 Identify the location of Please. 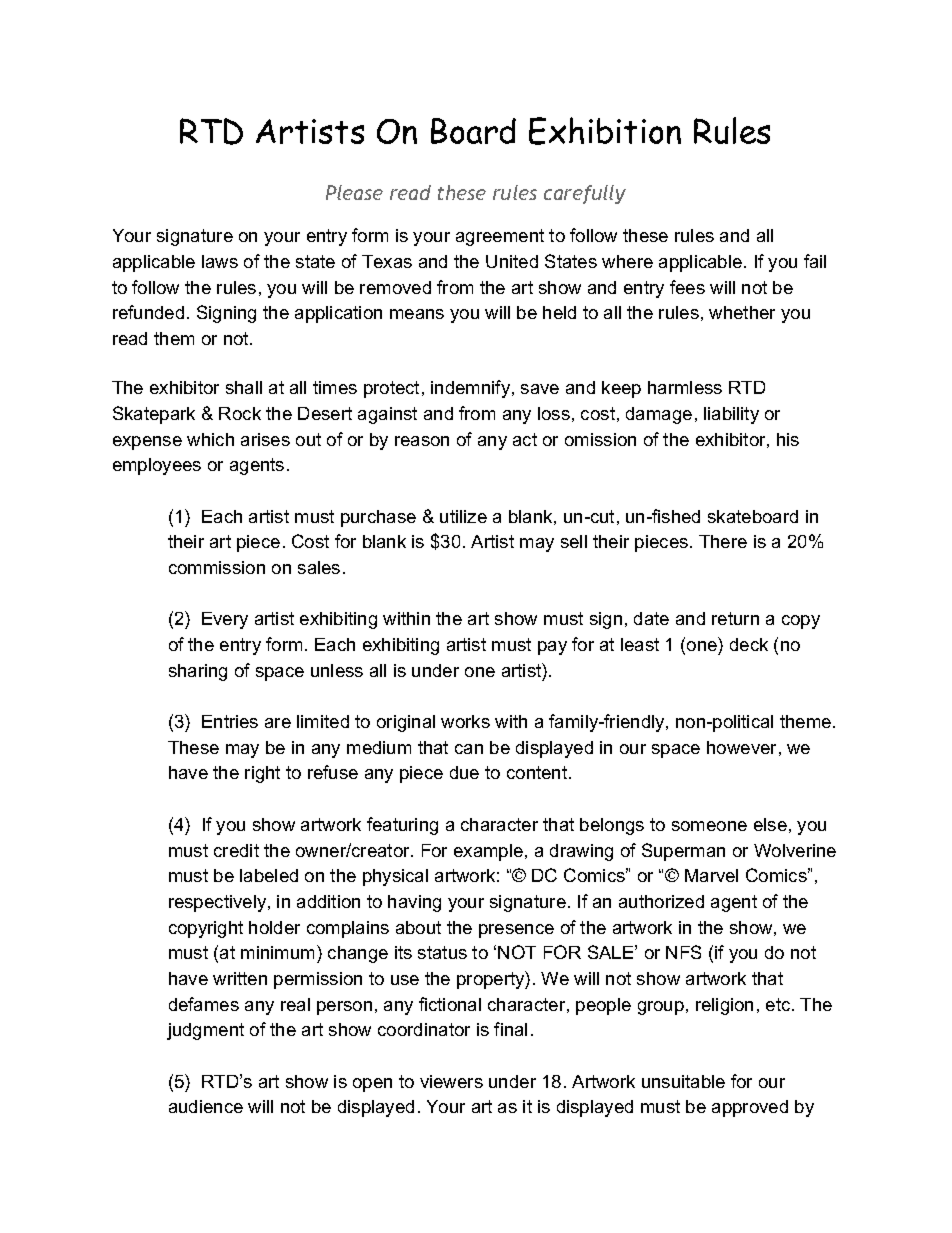
(354, 192).
